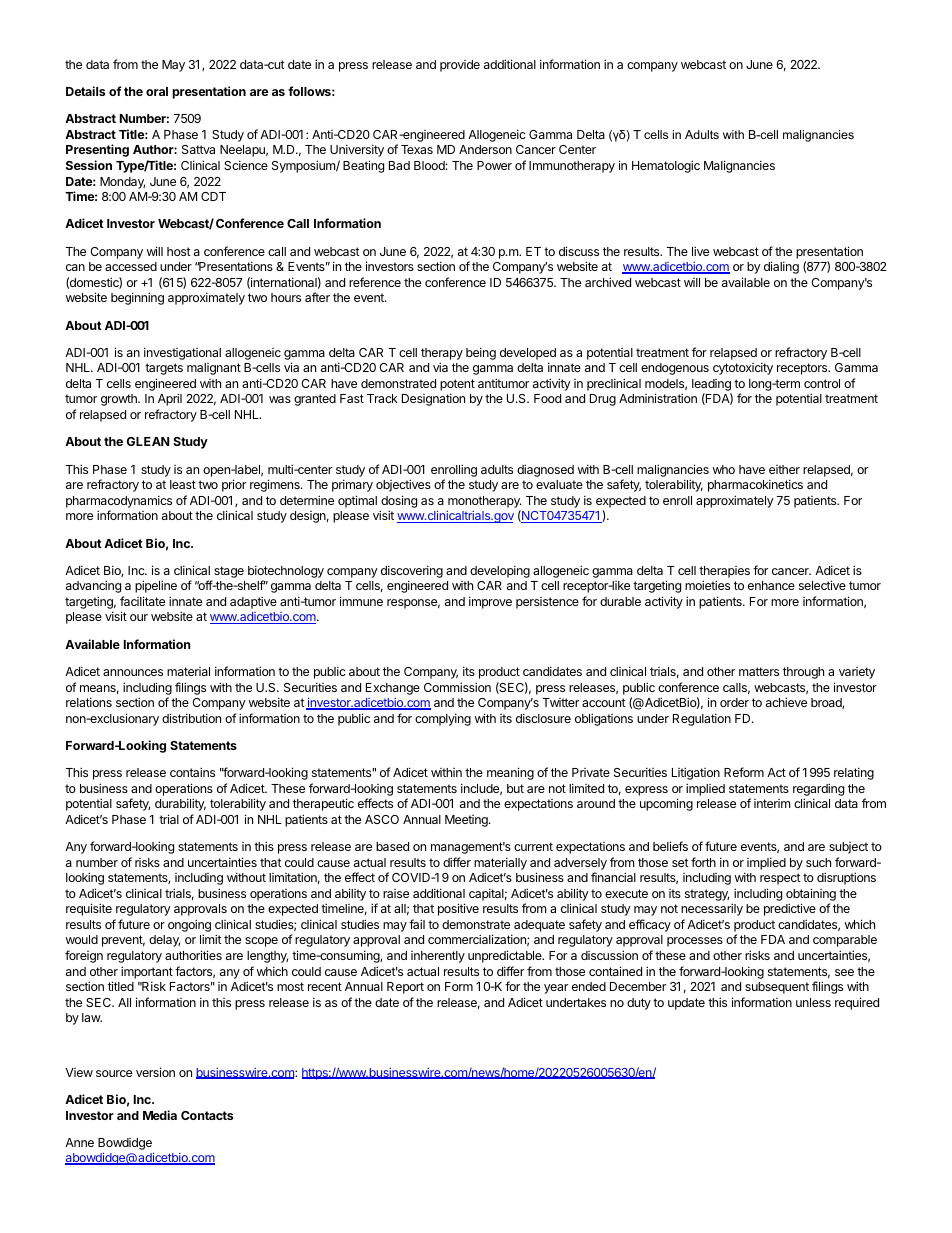 Image resolution: width=952 pixels, height=1233 pixels. I want to click on oral, so click(157, 91).
